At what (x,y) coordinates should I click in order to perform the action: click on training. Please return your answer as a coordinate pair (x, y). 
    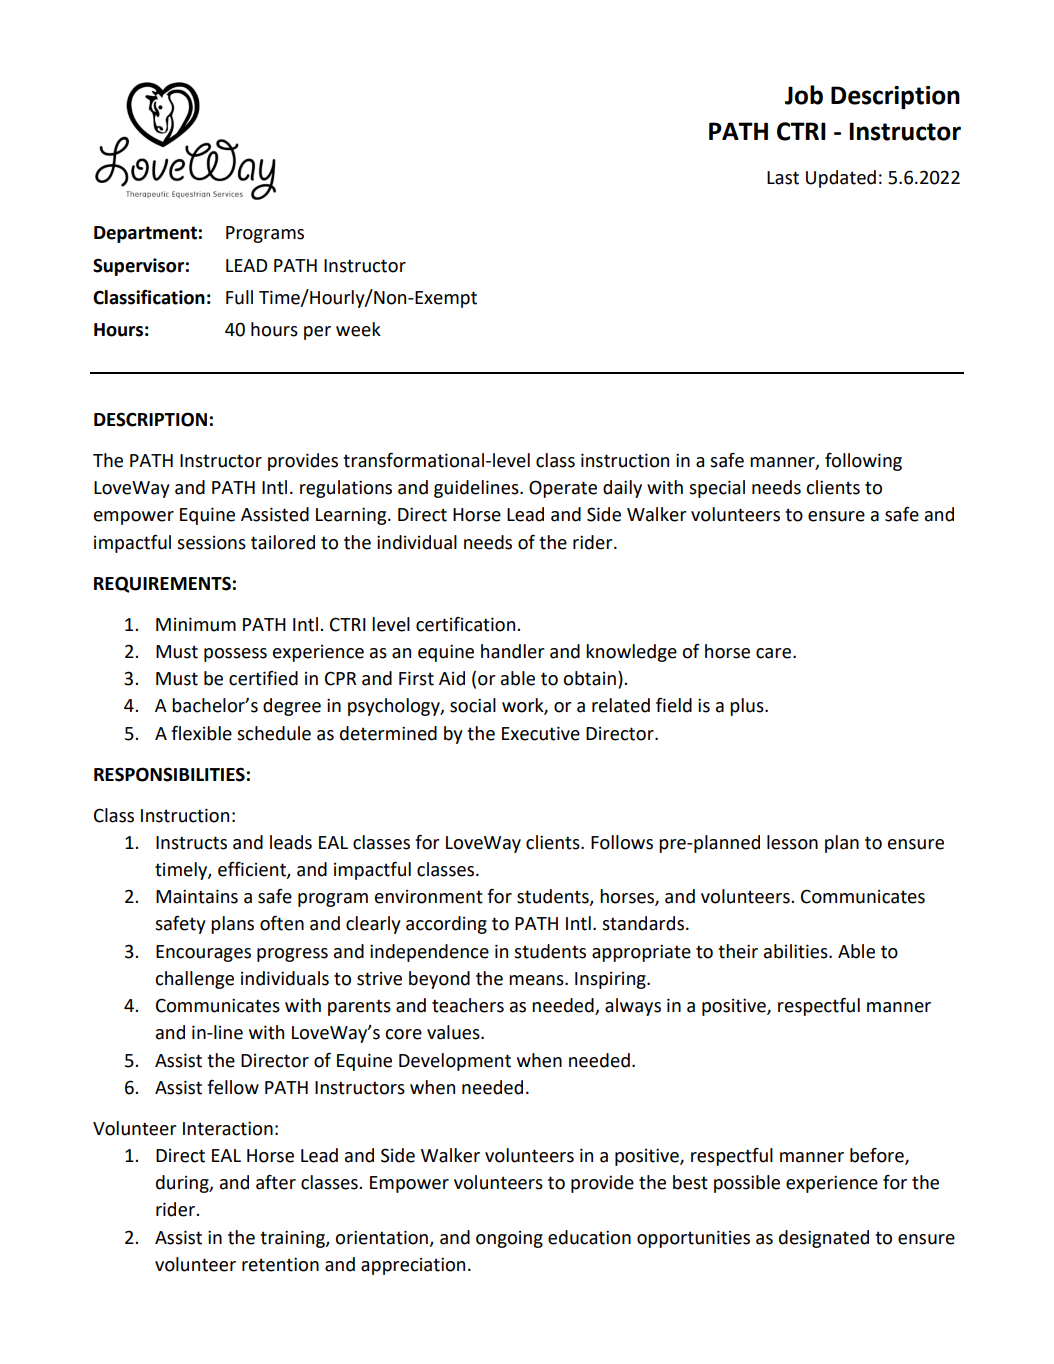
    Looking at the image, I should click on (293, 1239).
